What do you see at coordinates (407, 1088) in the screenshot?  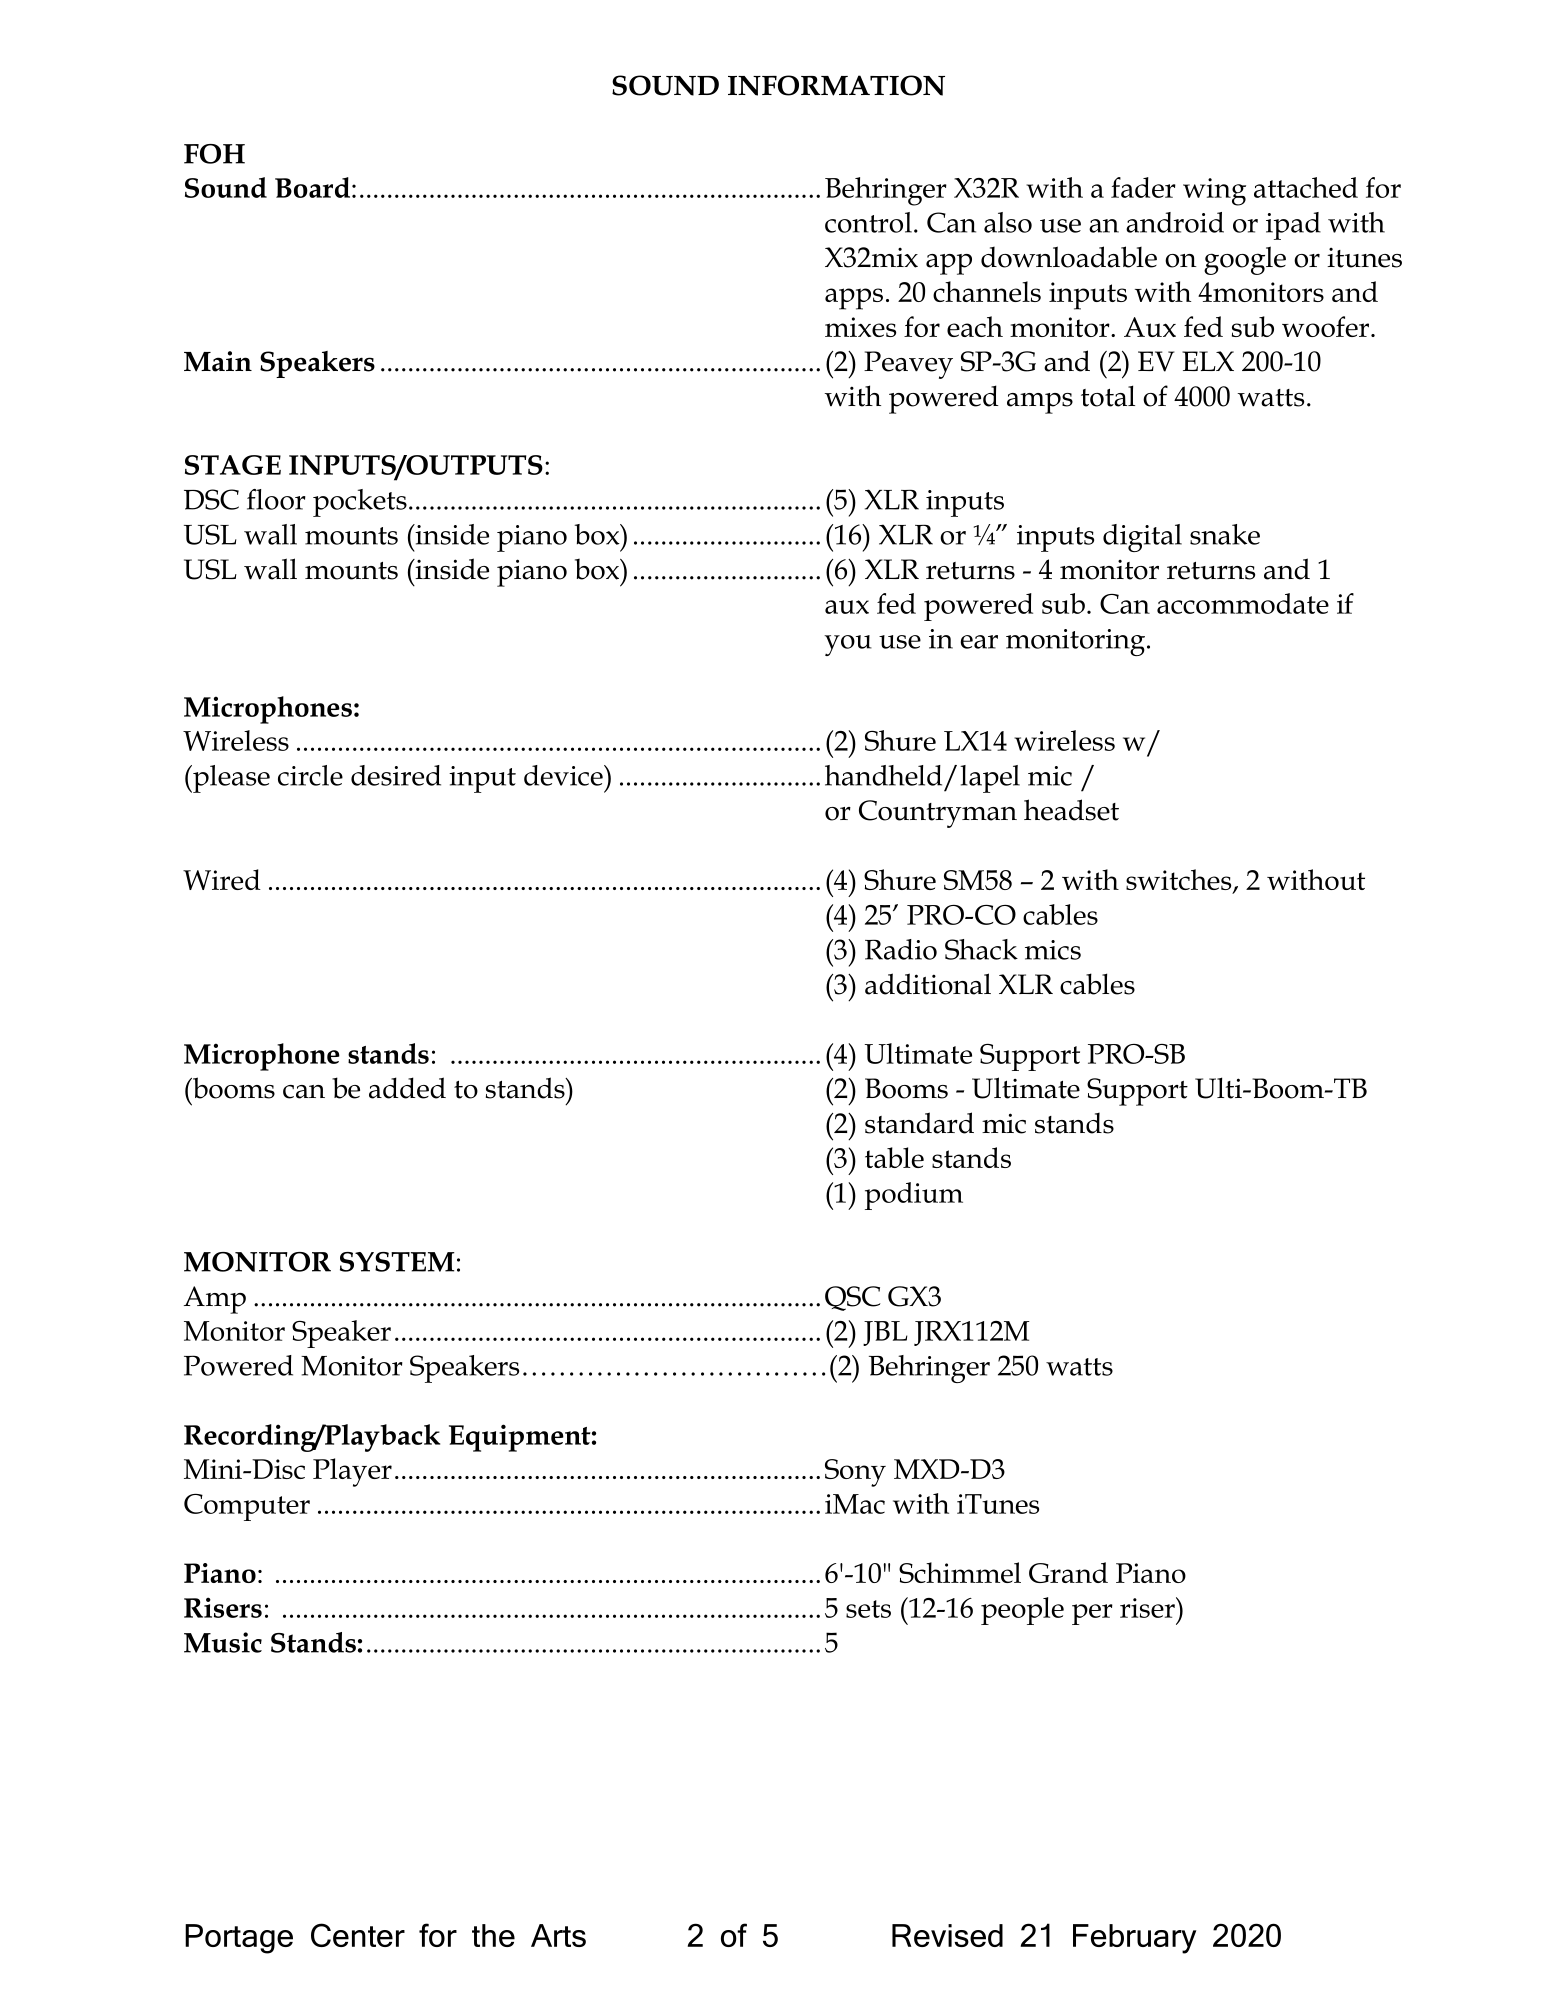 I see `added` at bounding box center [407, 1088].
